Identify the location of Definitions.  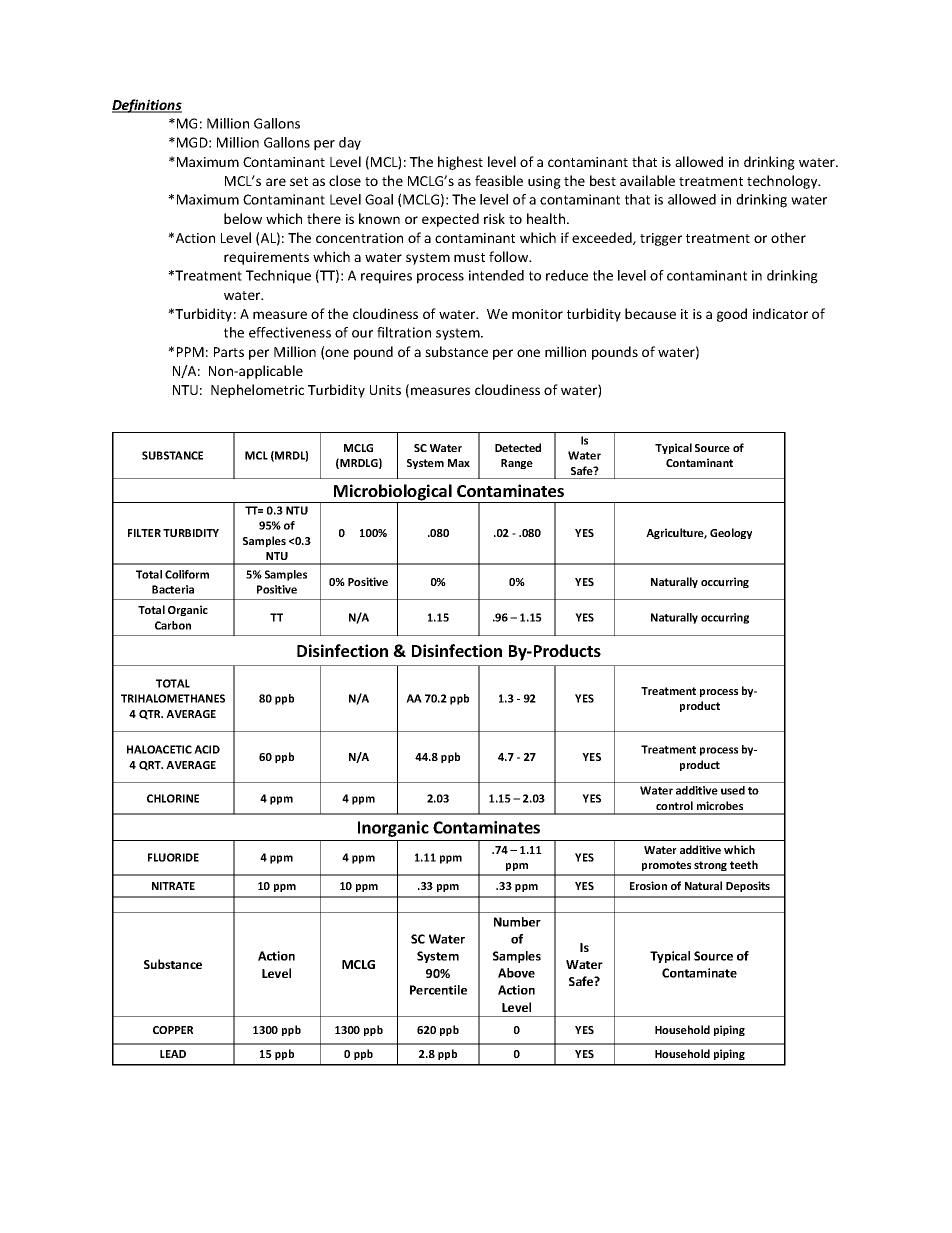
(147, 106).
